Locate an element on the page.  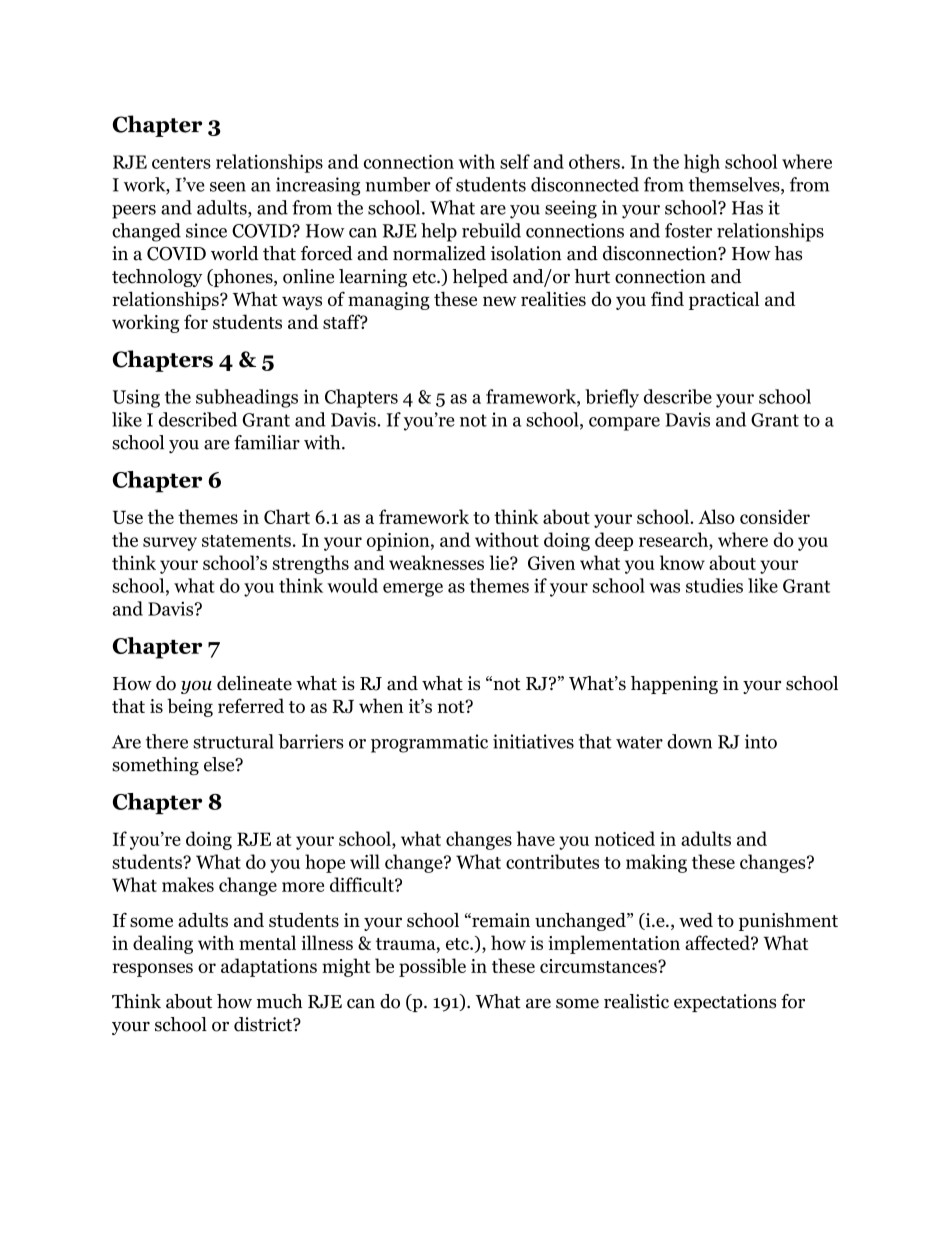
seen is located at coordinates (228, 187).
